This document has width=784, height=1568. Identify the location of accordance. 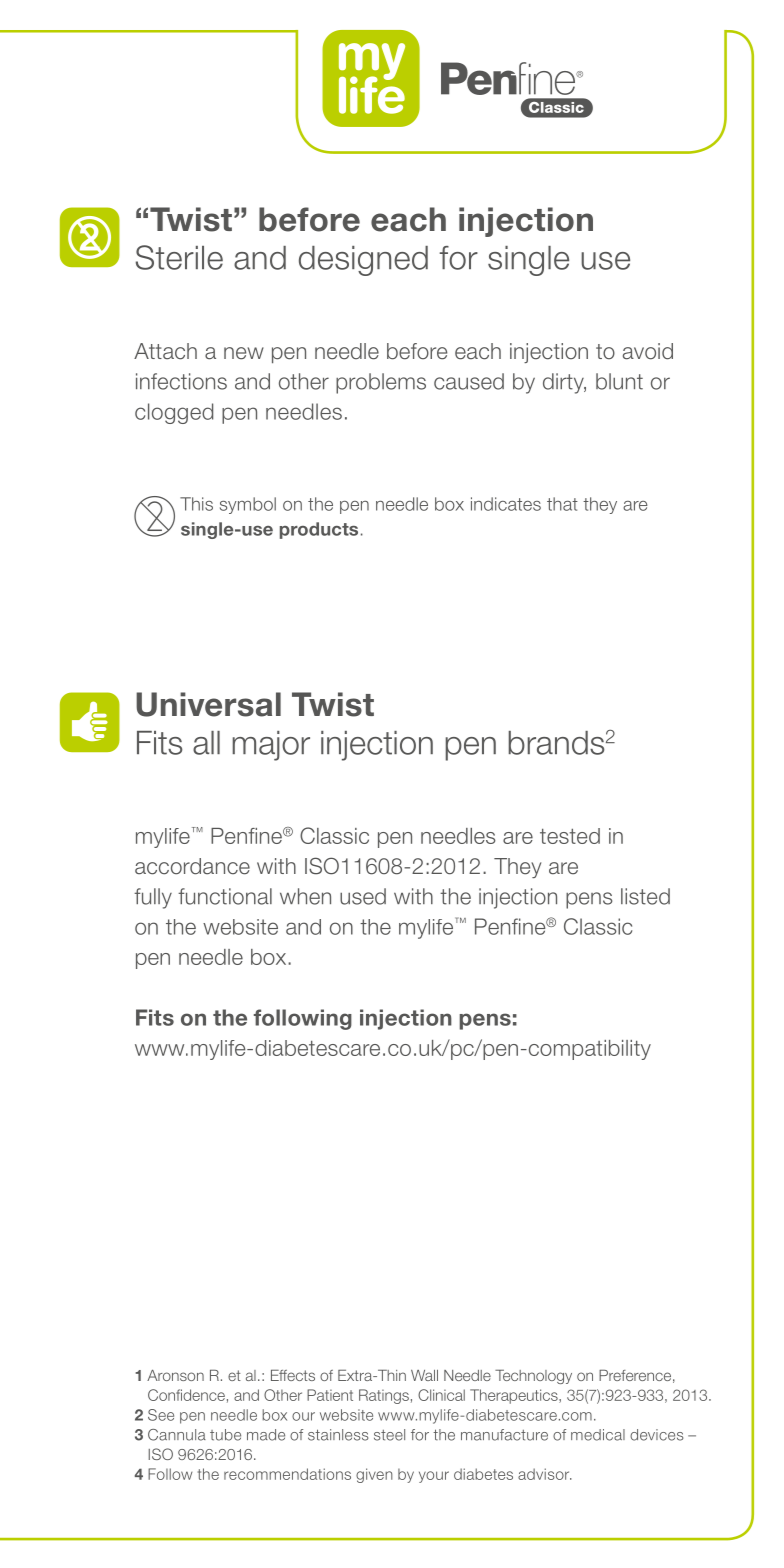
(192, 866).
